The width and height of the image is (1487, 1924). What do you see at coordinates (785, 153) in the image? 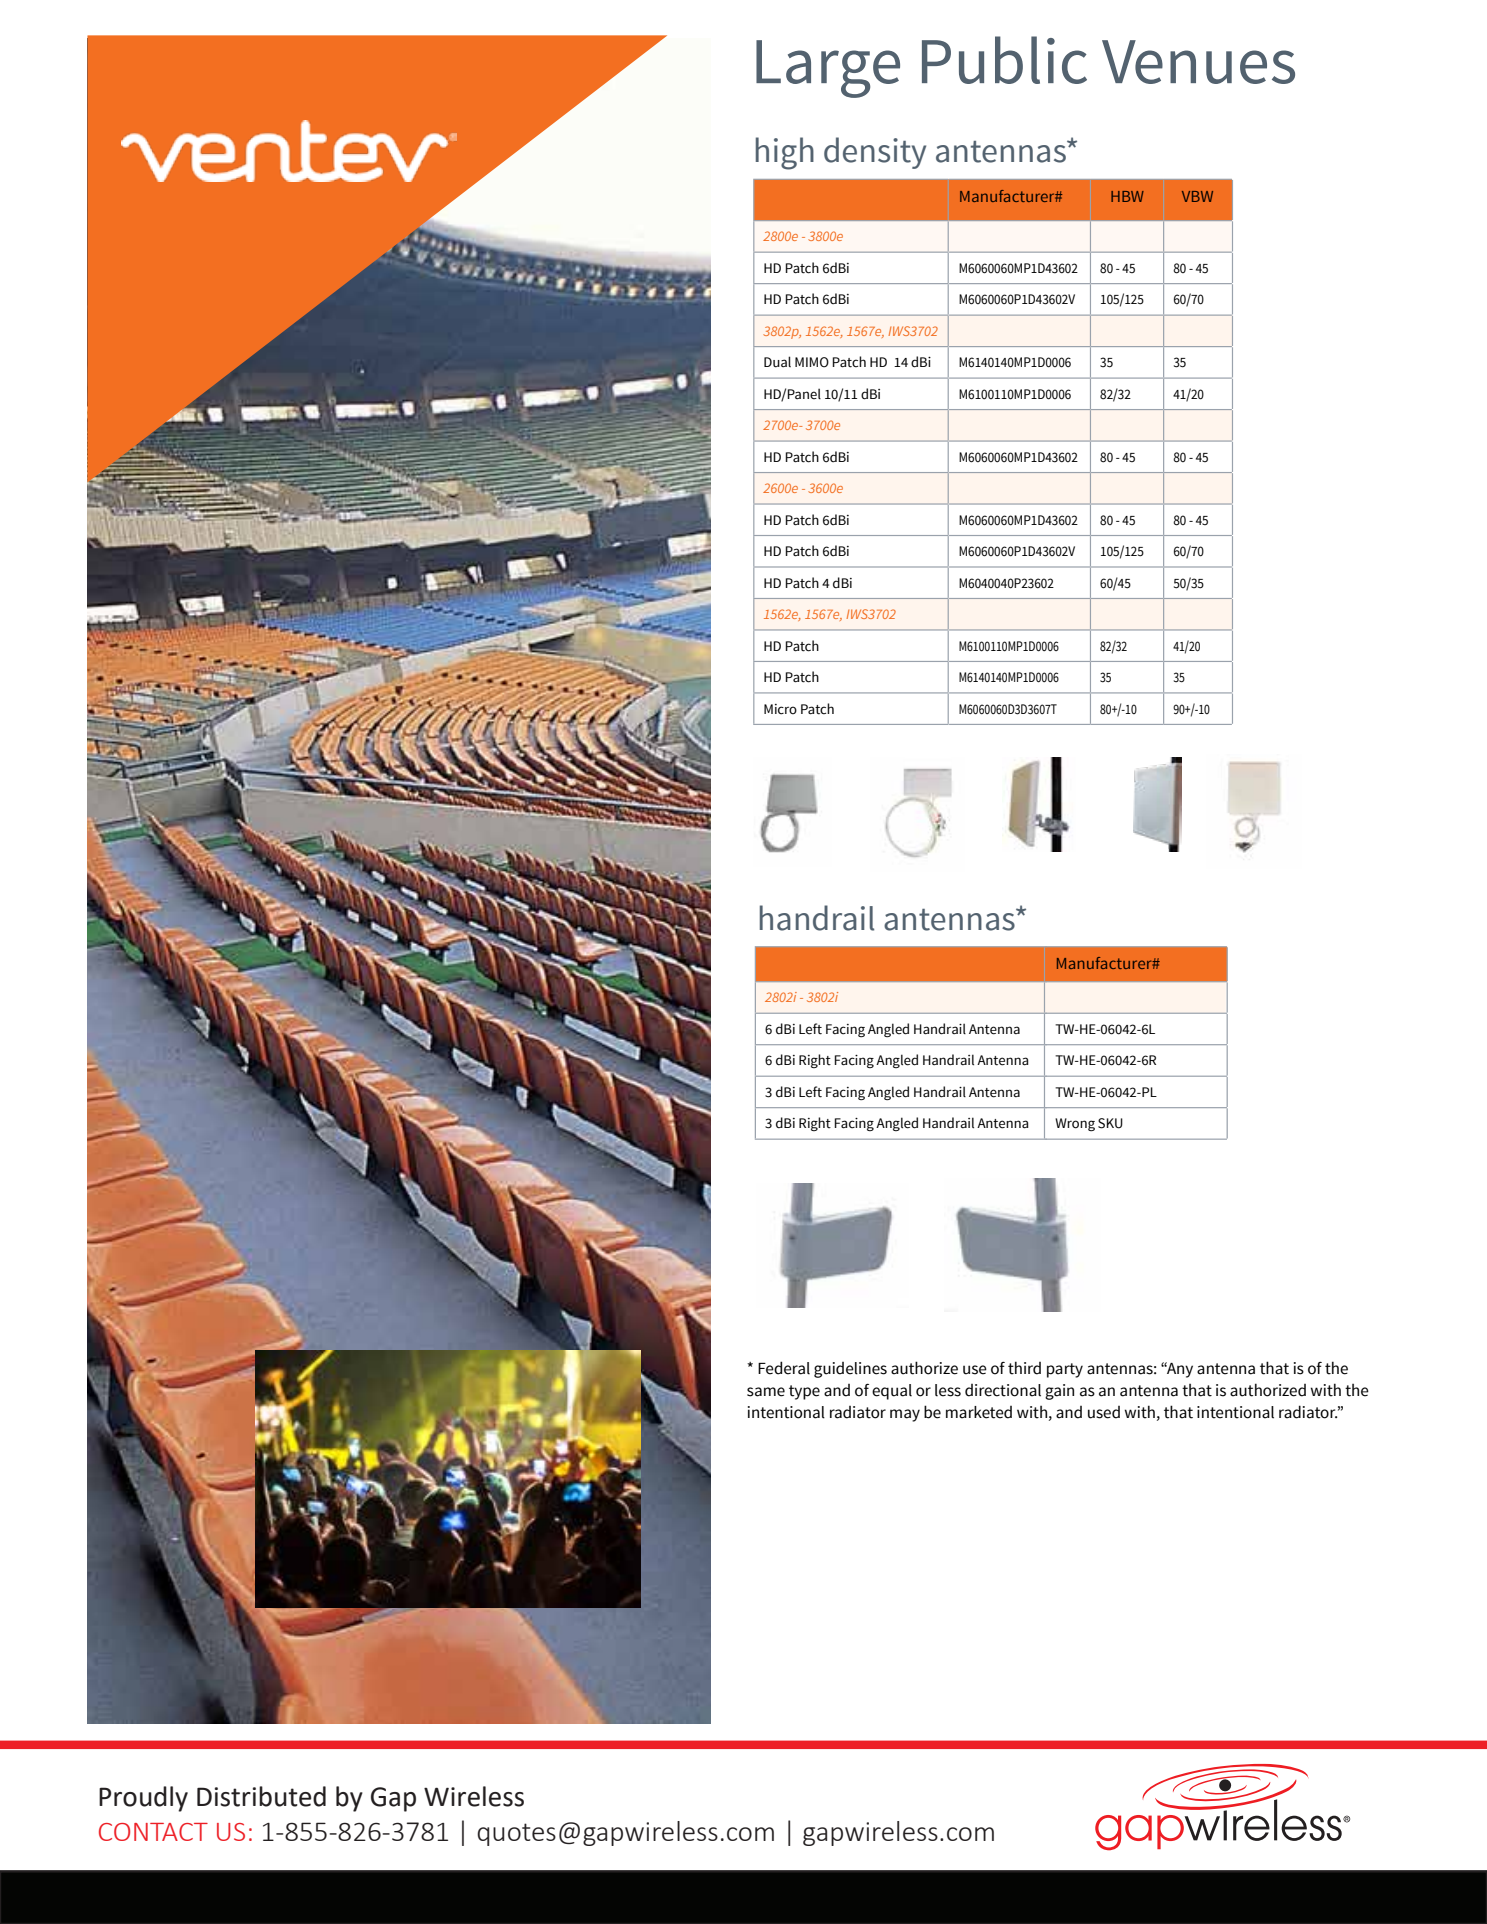
I see `high` at bounding box center [785, 153].
